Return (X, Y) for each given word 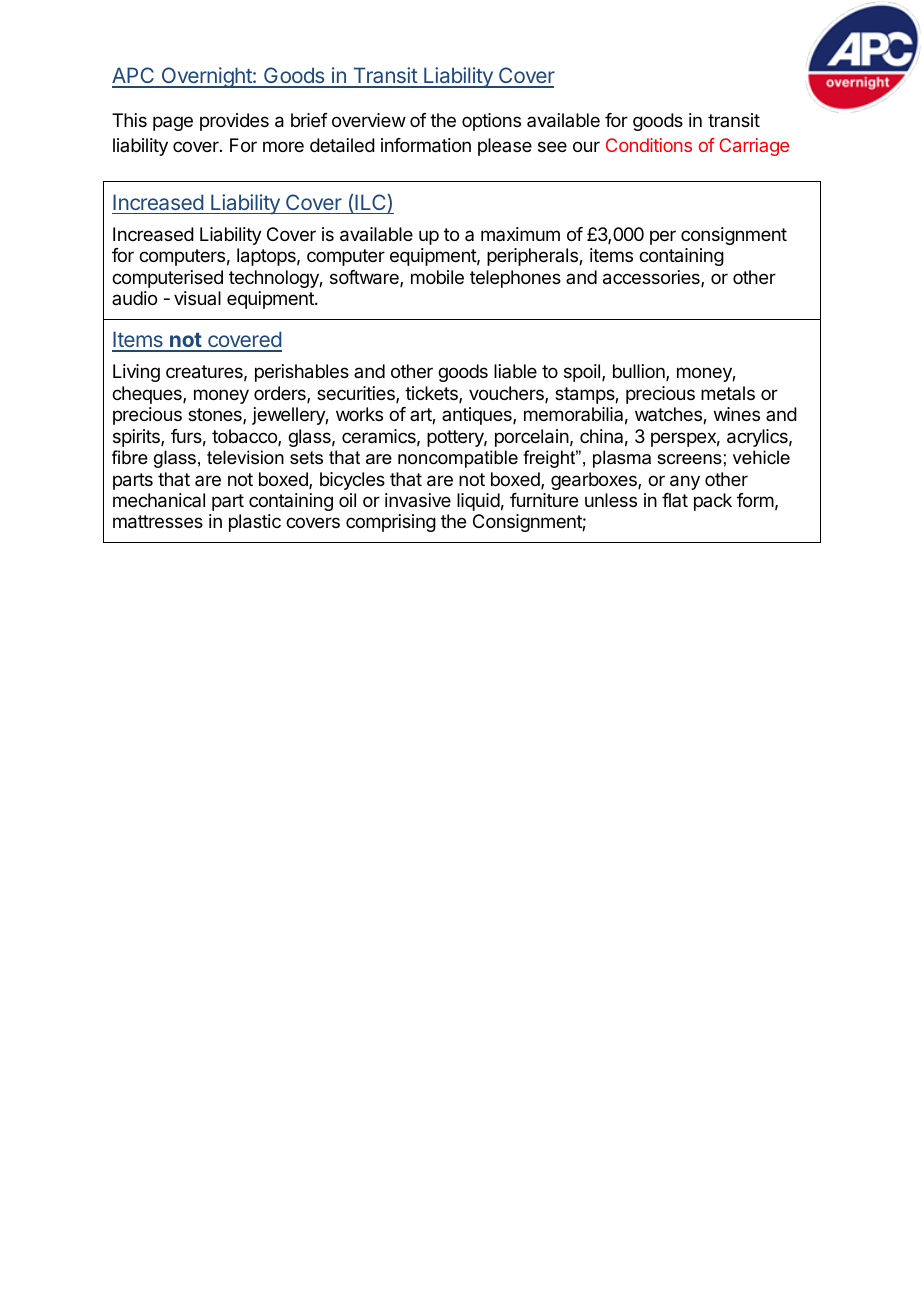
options (491, 122)
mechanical (159, 500)
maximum (520, 234)
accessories (652, 278)
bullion (640, 372)
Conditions (649, 145)
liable (515, 371)
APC (134, 77)
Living (136, 373)
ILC (371, 203)
